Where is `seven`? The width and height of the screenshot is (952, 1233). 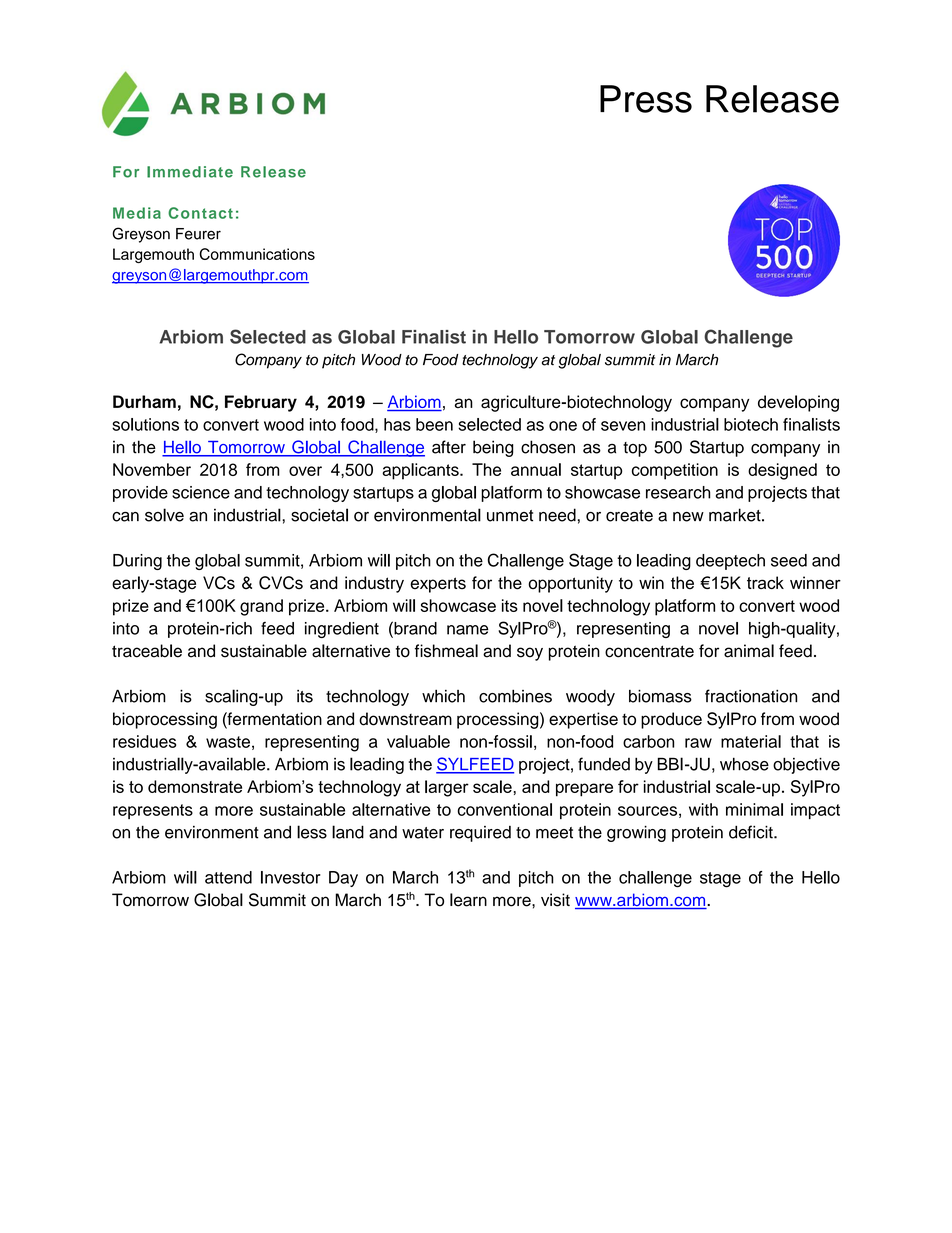 seven is located at coordinates (623, 426).
